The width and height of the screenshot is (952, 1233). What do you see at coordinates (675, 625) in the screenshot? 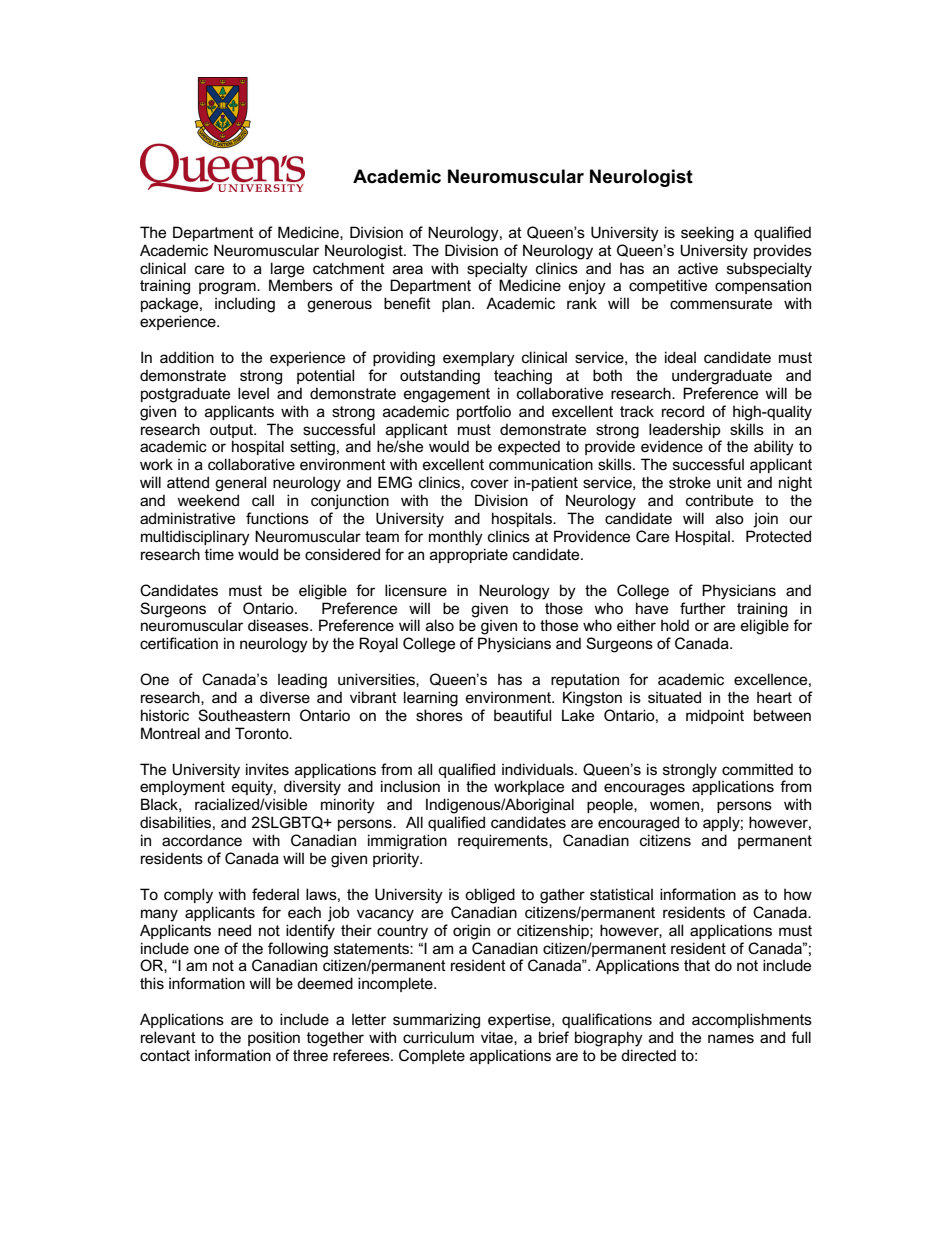
I see `hold` at bounding box center [675, 625].
